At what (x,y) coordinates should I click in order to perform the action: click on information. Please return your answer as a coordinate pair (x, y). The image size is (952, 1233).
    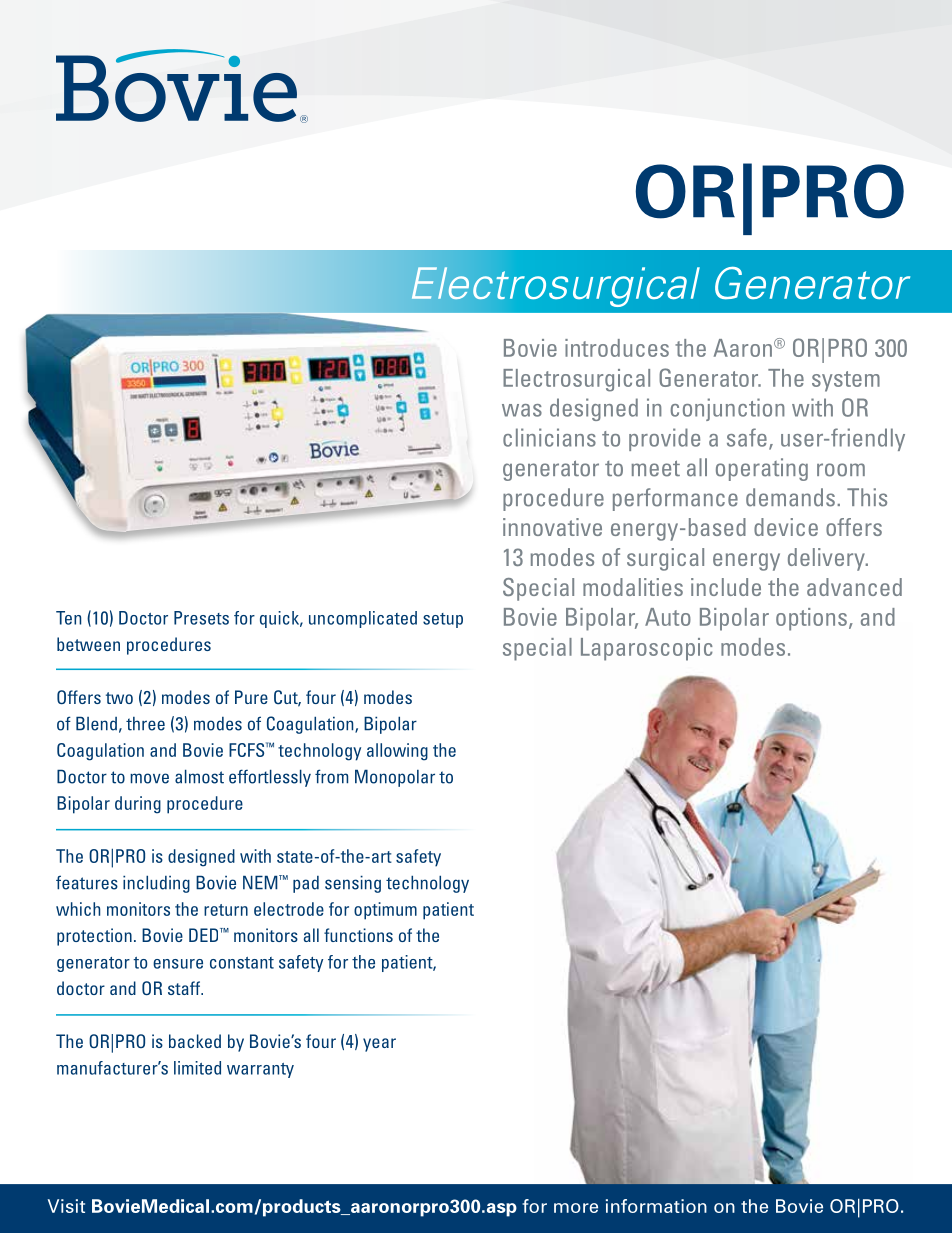
    Looking at the image, I should click on (656, 1206).
